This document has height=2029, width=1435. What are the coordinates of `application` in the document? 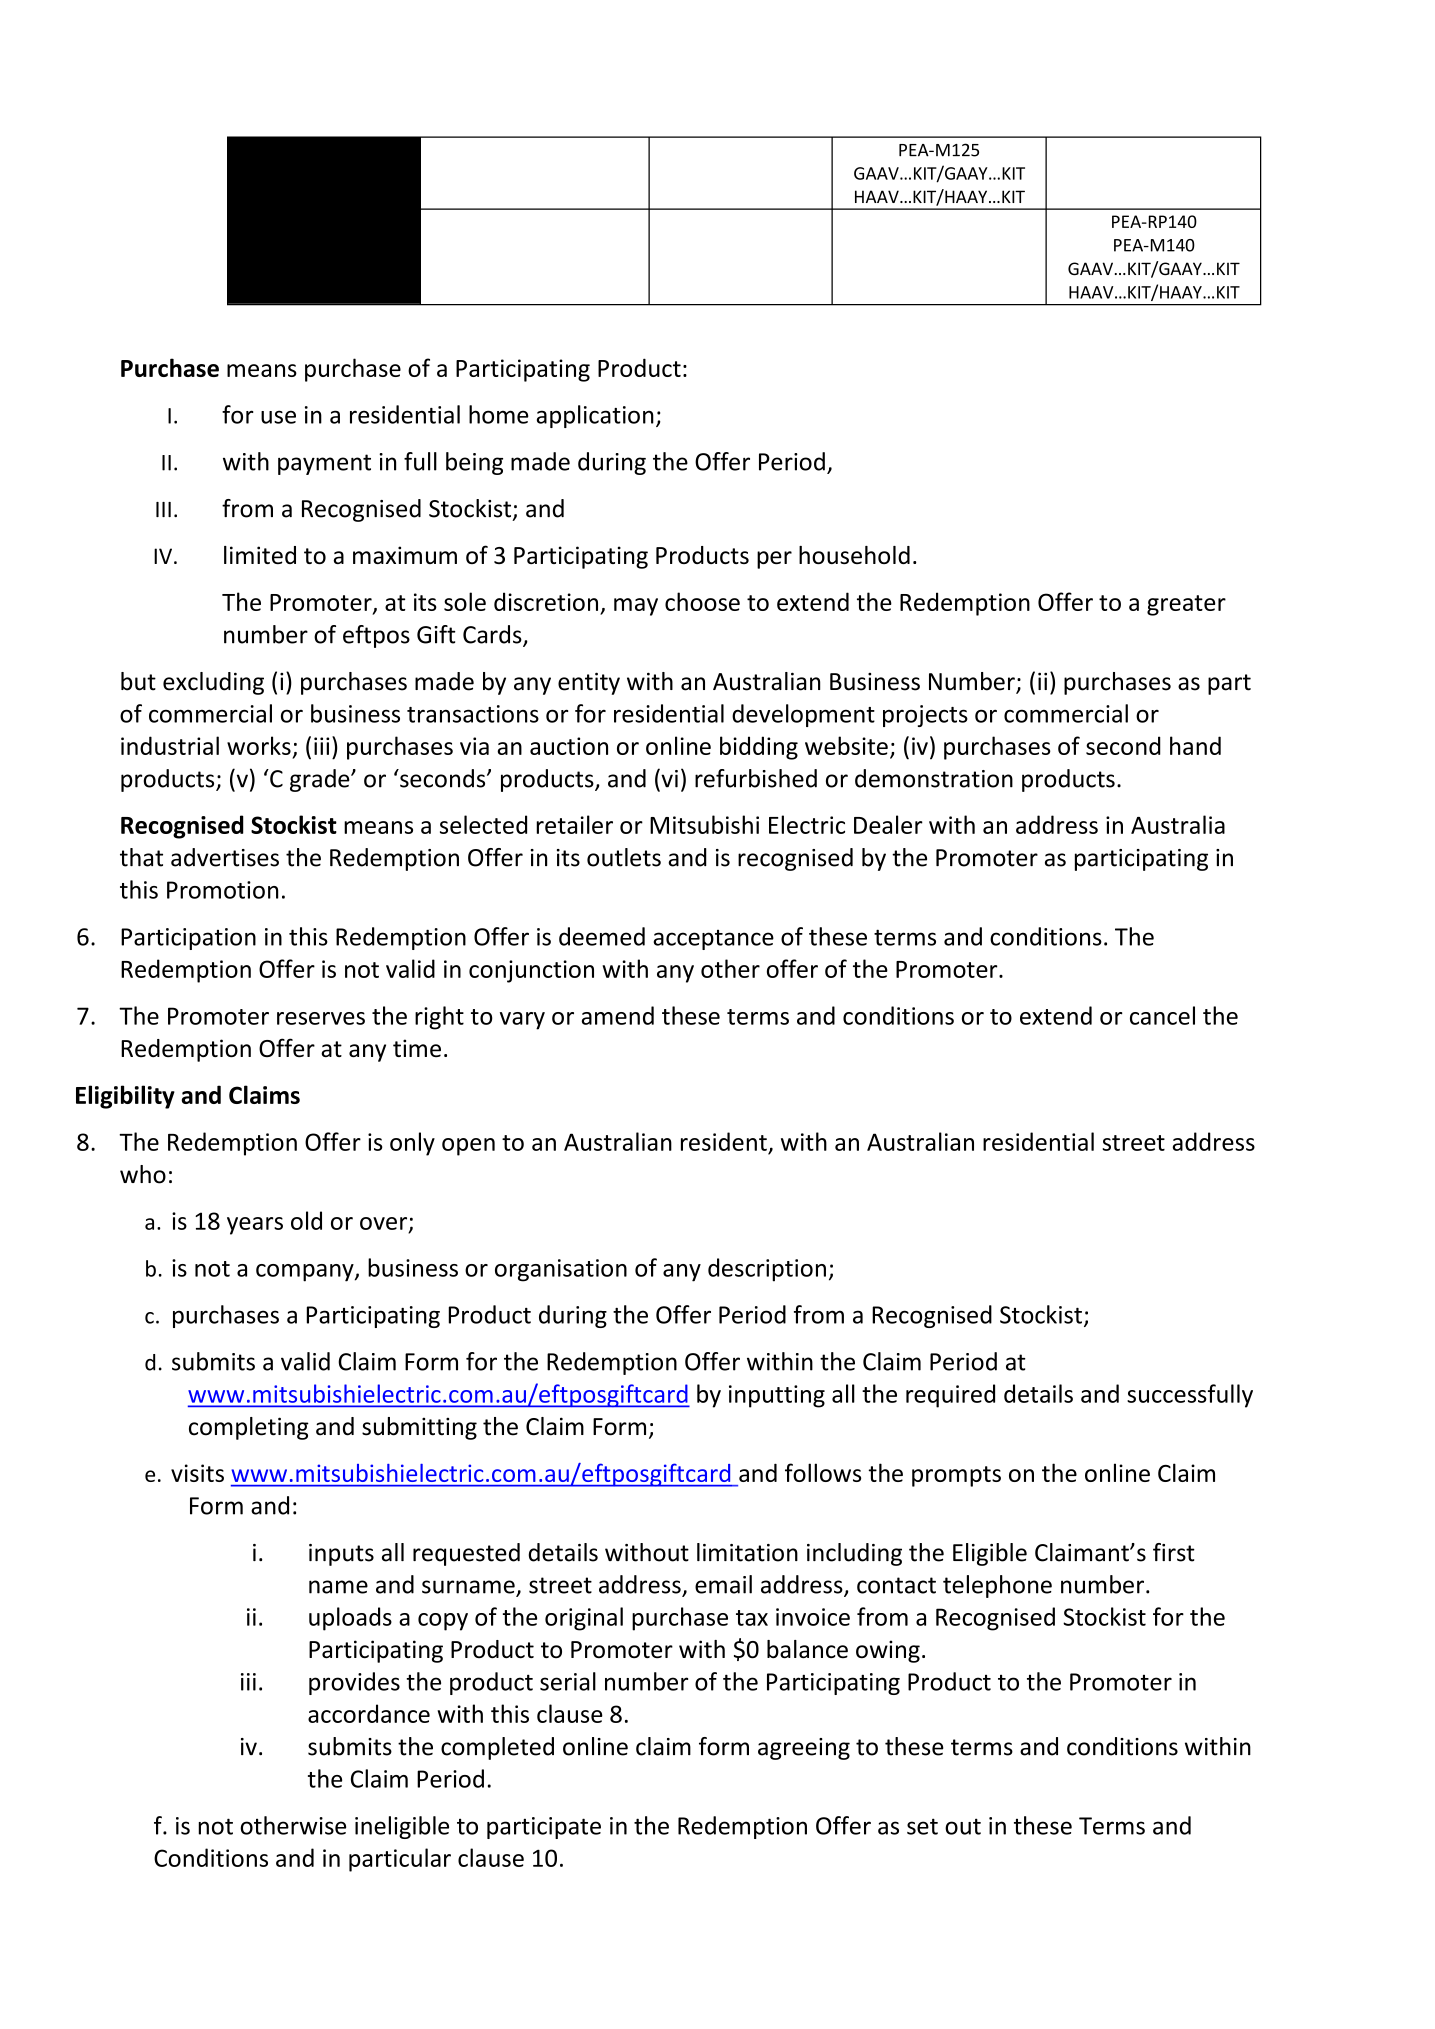 It's located at (595, 416).
